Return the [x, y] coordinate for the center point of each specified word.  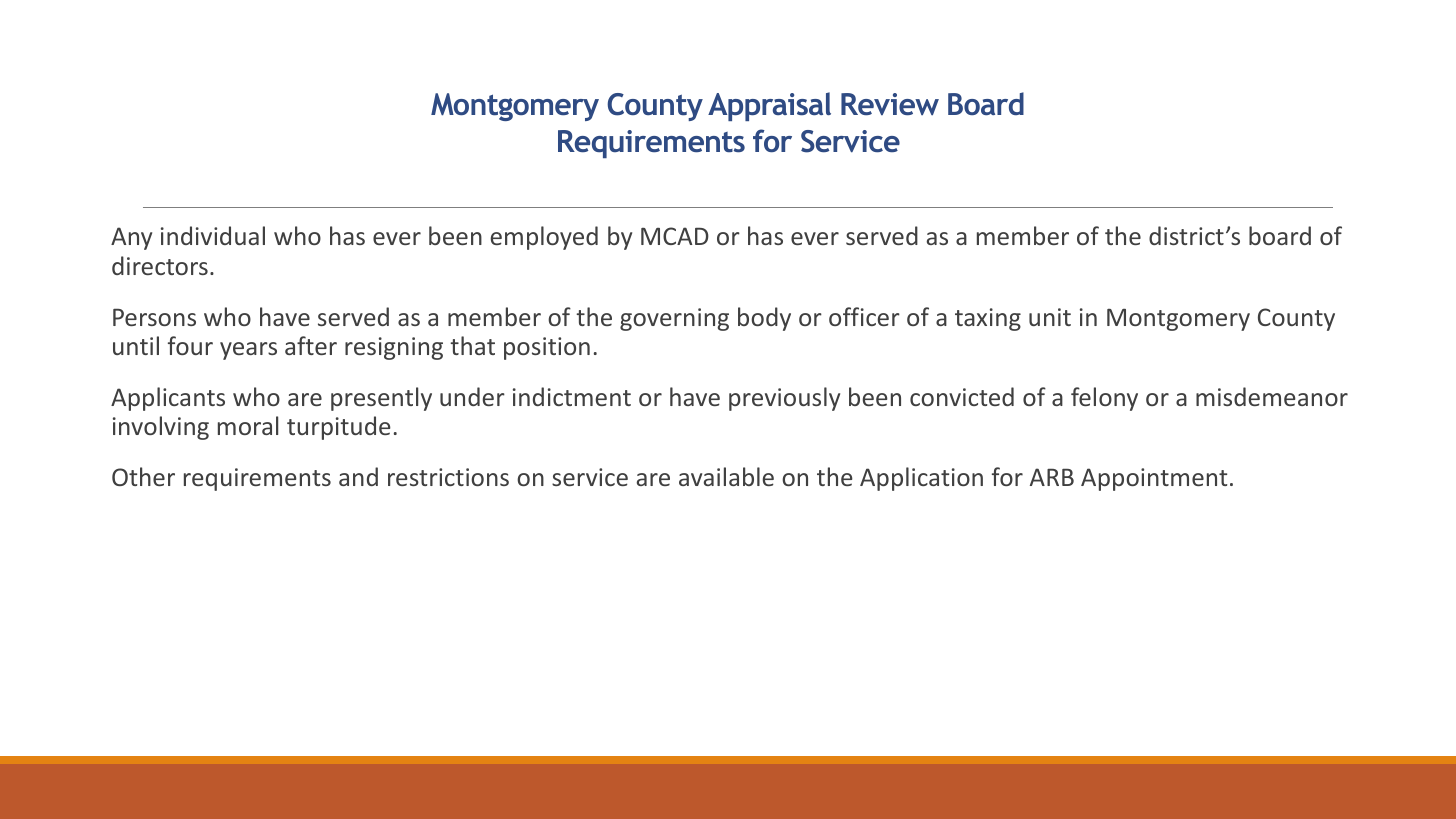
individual [213, 235]
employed [544, 238]
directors [160, 265]
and [358, 476]
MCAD [675, 236]
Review [890, 104]
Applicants [168, 399]
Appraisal [769, 106]
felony [1104, 399]
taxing [988, 319]
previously [784, 399]
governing [674, 319]
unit [1050, 317]
